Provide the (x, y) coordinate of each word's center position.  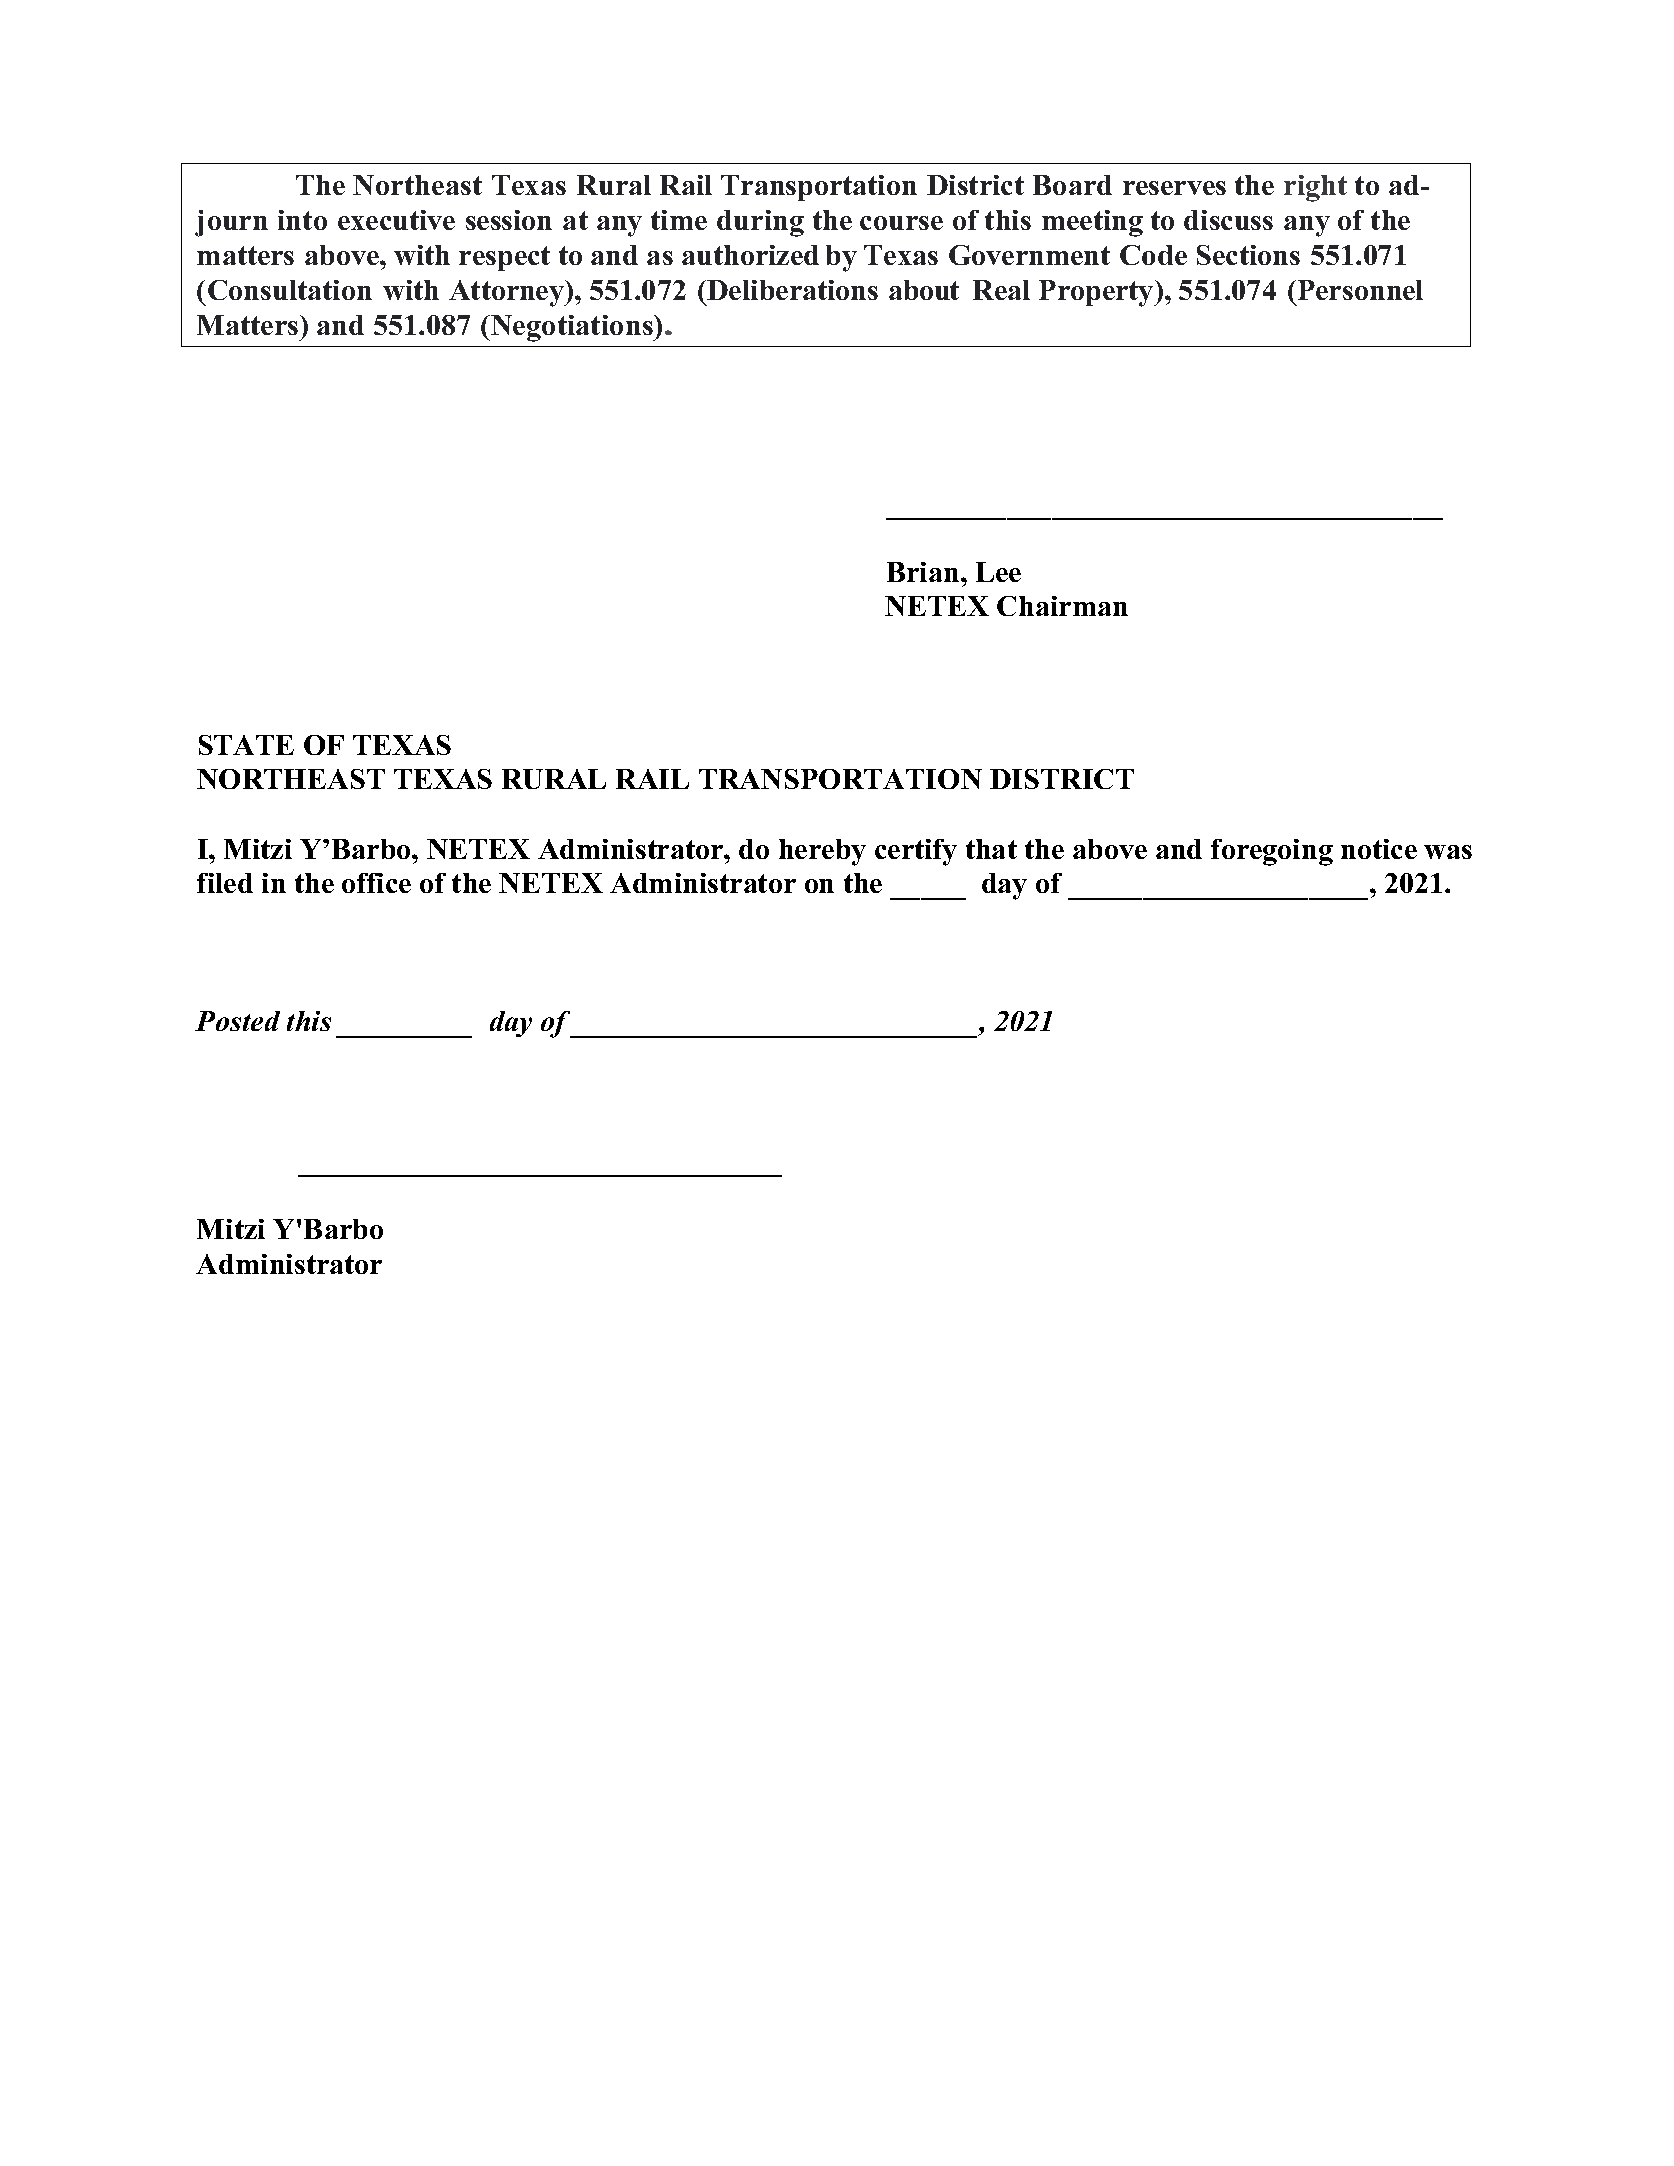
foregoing (1272, 852)
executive (396, 220)
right (1315, 188)
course (901, 223)
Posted (237, 1021)
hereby (822, 852)
